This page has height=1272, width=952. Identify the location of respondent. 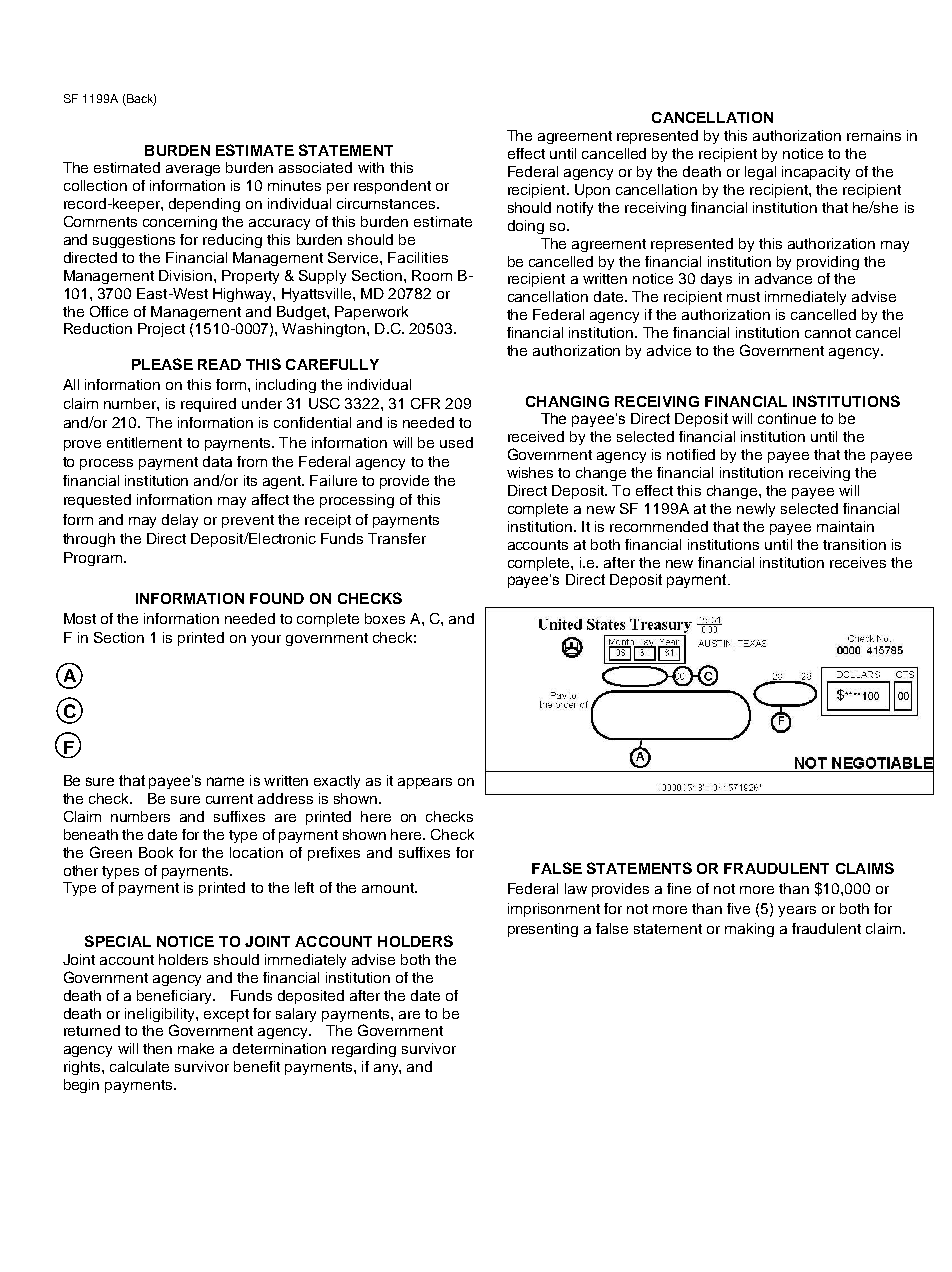
(392, 187).
